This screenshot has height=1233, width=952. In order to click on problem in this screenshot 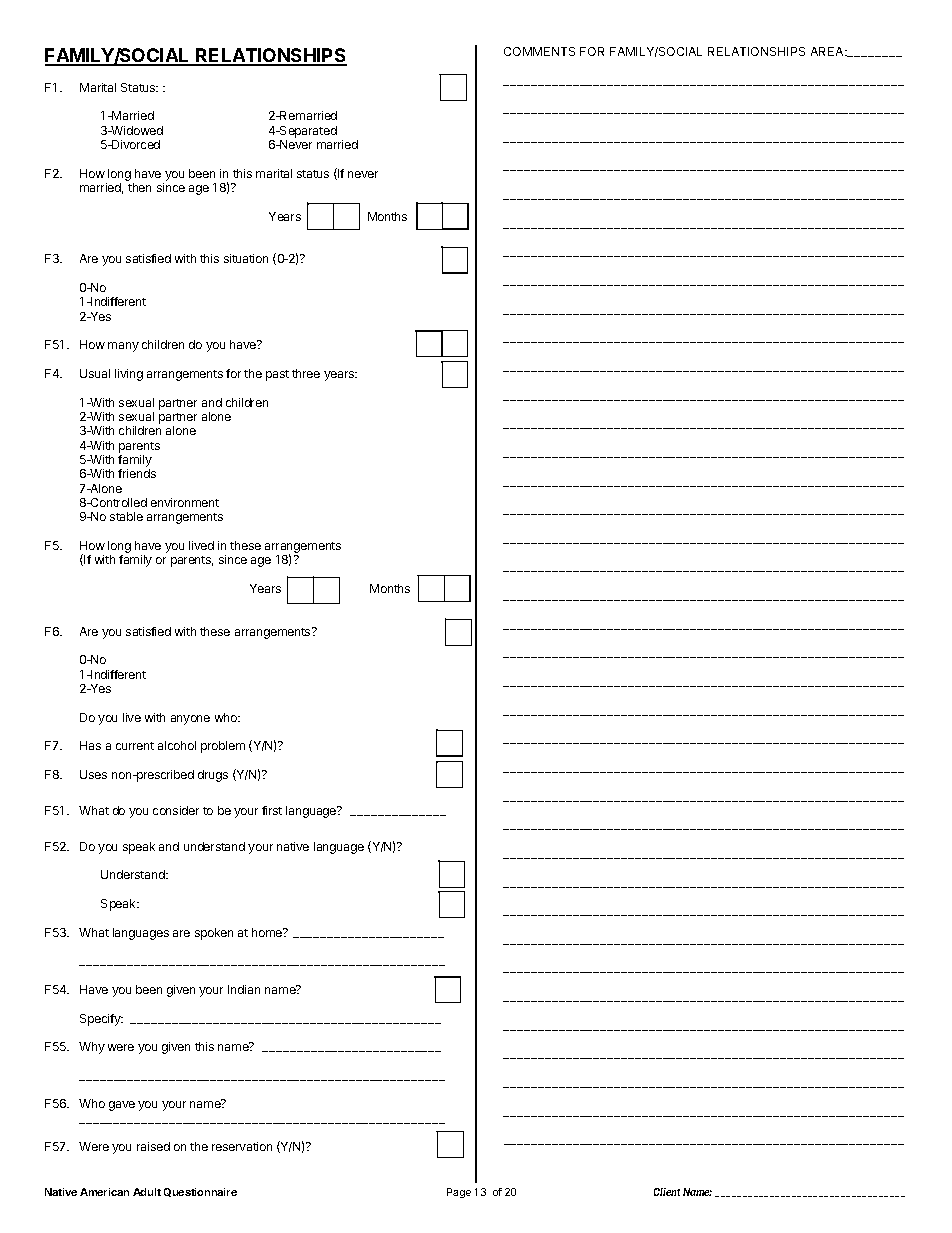, I will do `click(223, 747)`.
